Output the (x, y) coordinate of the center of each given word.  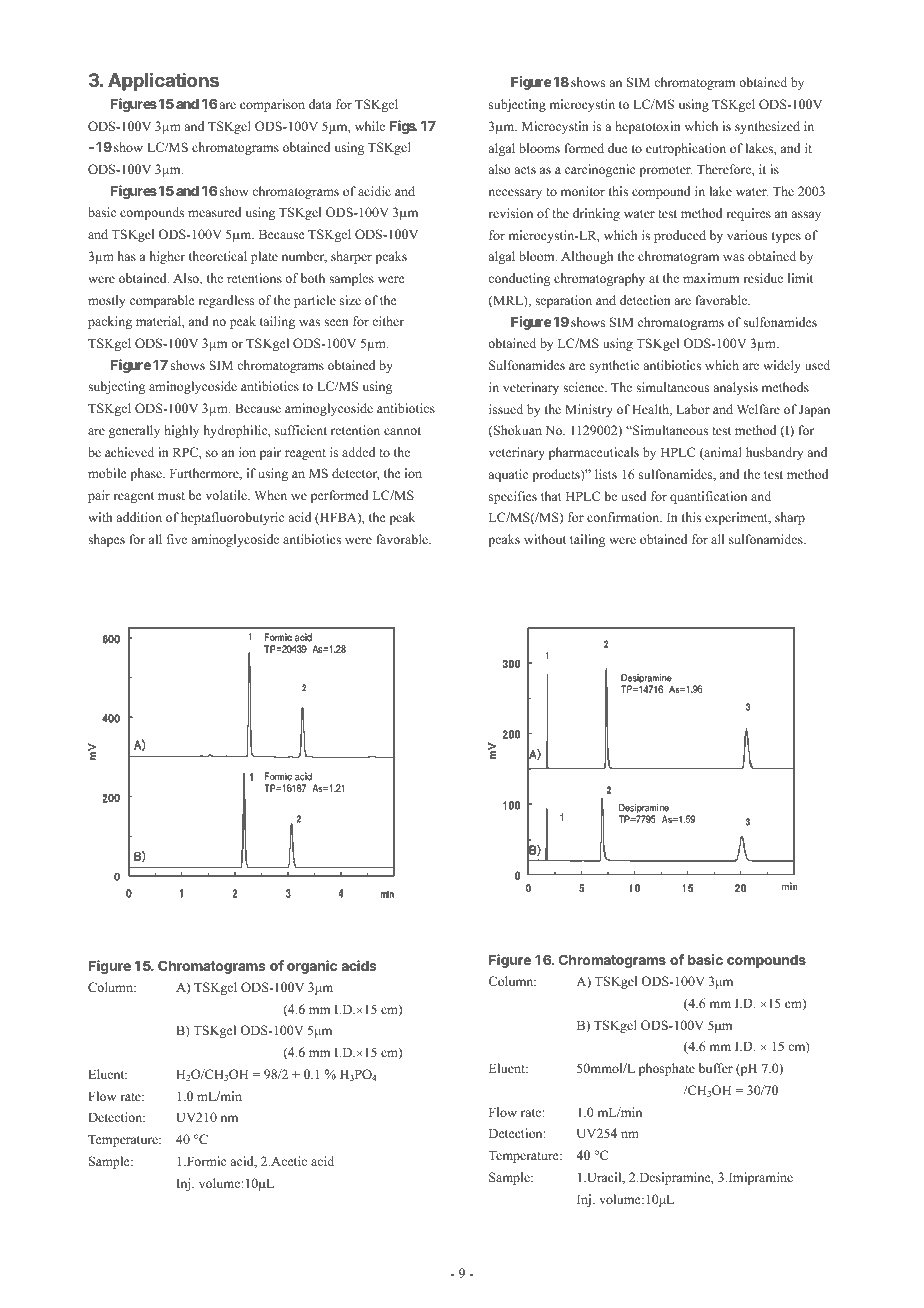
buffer (716, 1068)
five (177, 539)
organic (312, 967)
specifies (513, 497)
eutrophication (686, 149)
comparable (162, 301)
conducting (519, 279)
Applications (163, 82)
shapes (106, 540)
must (171, 496)
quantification (708, 497)
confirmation (624, 517)
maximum (711, 278)
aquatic (508, 475)
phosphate (667, 1069)
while (370, 126)
